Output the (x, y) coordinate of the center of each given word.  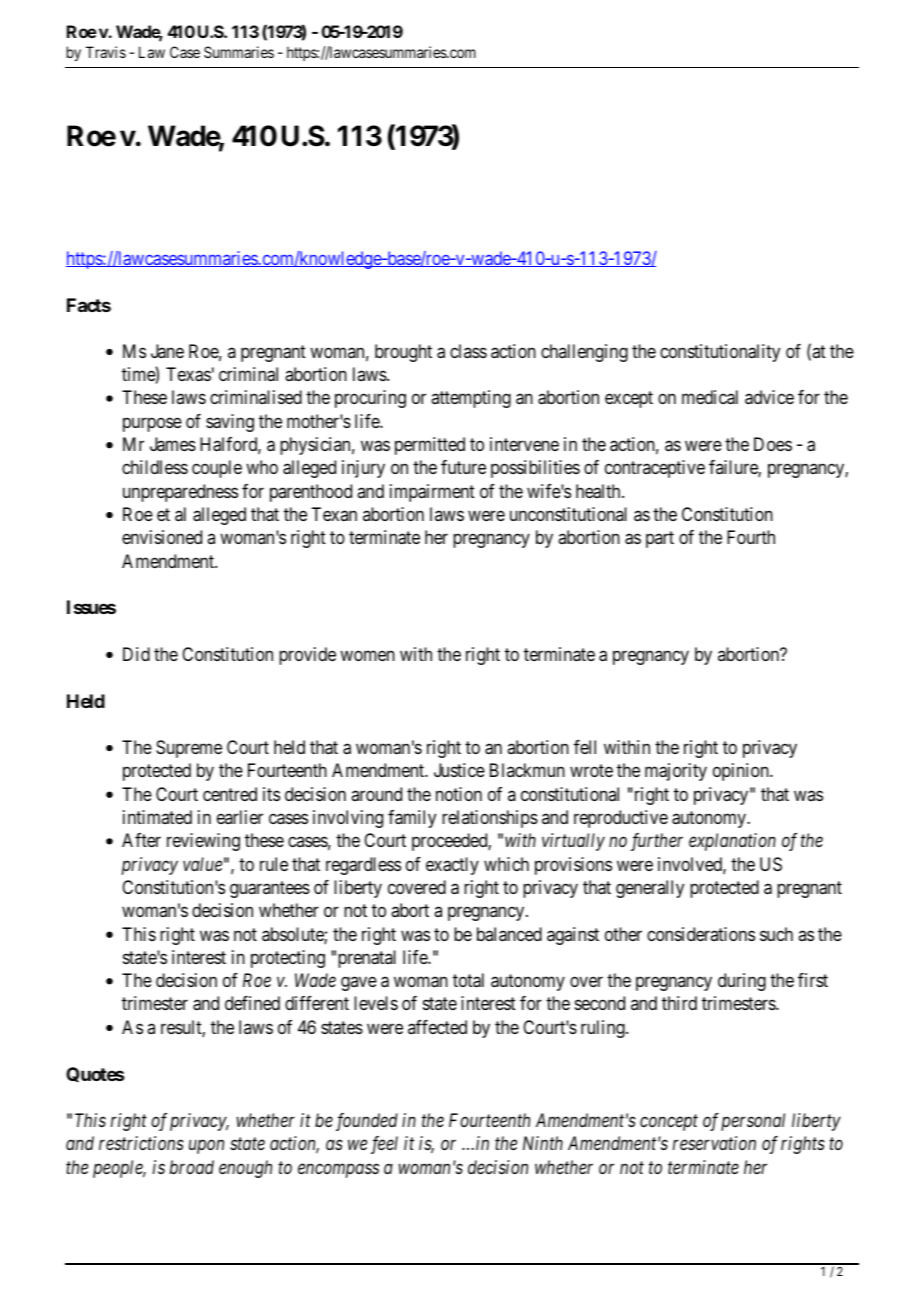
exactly (452, 866)
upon (206, 1147)
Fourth (751, 537)
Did (136, 654)
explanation (732, 842)
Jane (167, 351)
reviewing (203, 842)
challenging (584, 353)
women (367, 655)
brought (403, 353)
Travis (106, 52)
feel (384, 1145)
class (468, 351)
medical (710, 397)
